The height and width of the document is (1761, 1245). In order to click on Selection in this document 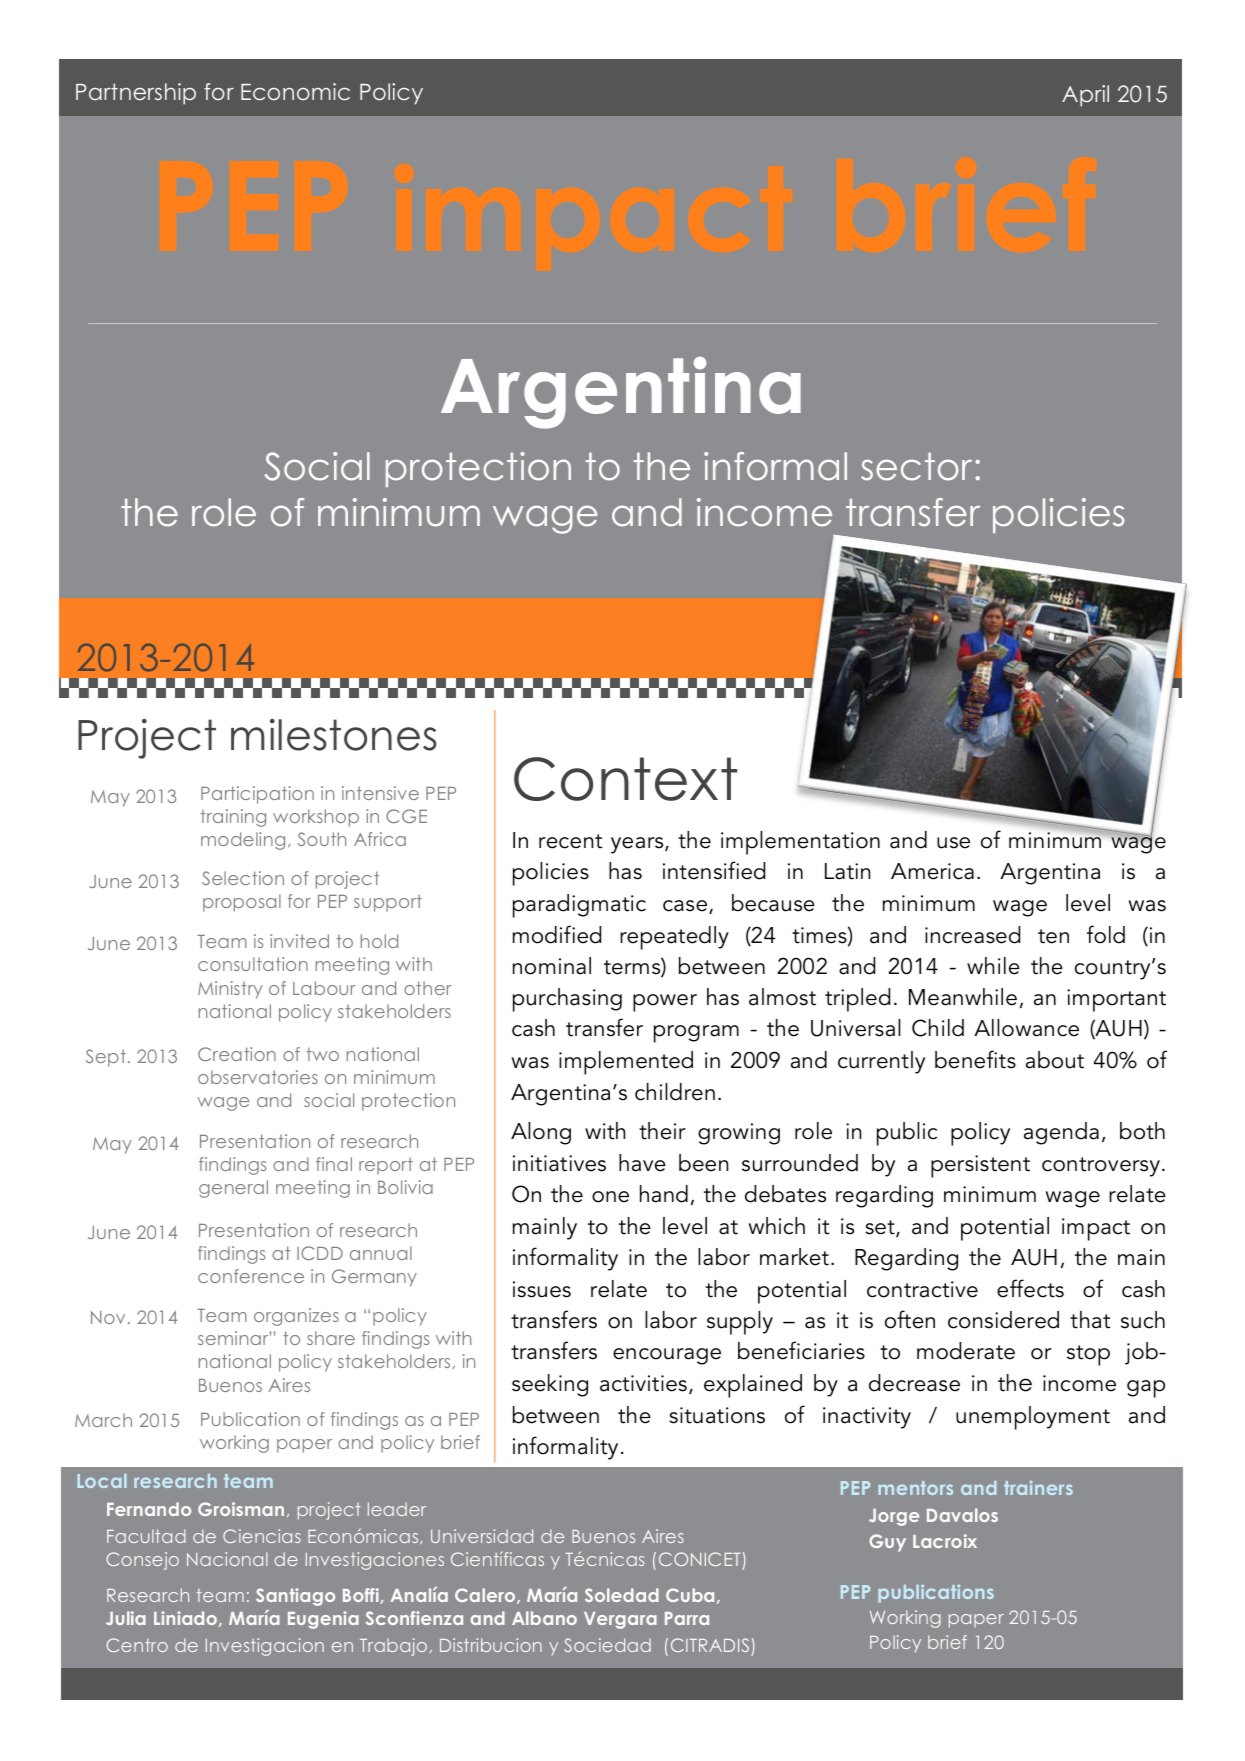, I will do `click(243, 878)`.
